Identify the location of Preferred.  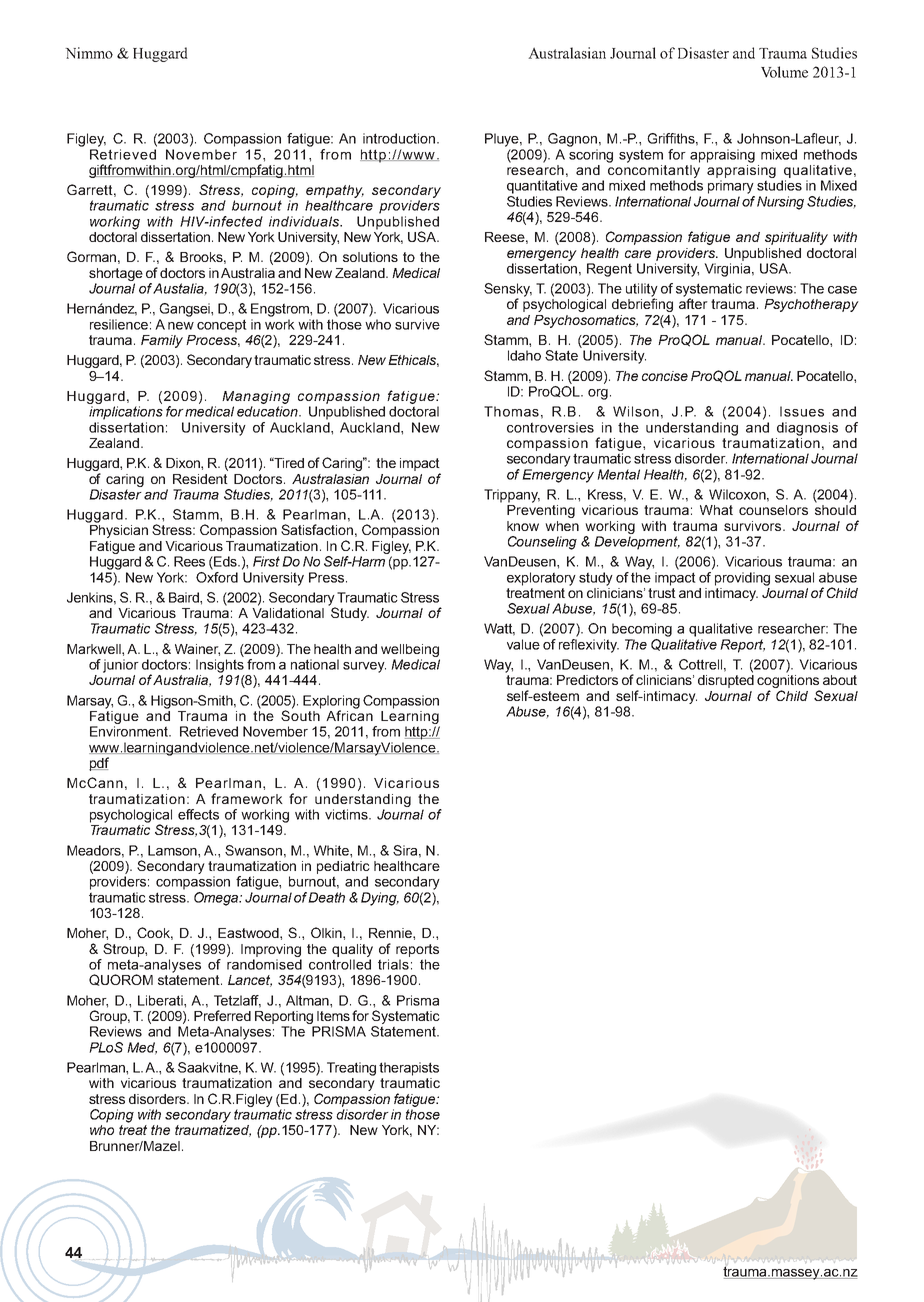
(222, 1015).
